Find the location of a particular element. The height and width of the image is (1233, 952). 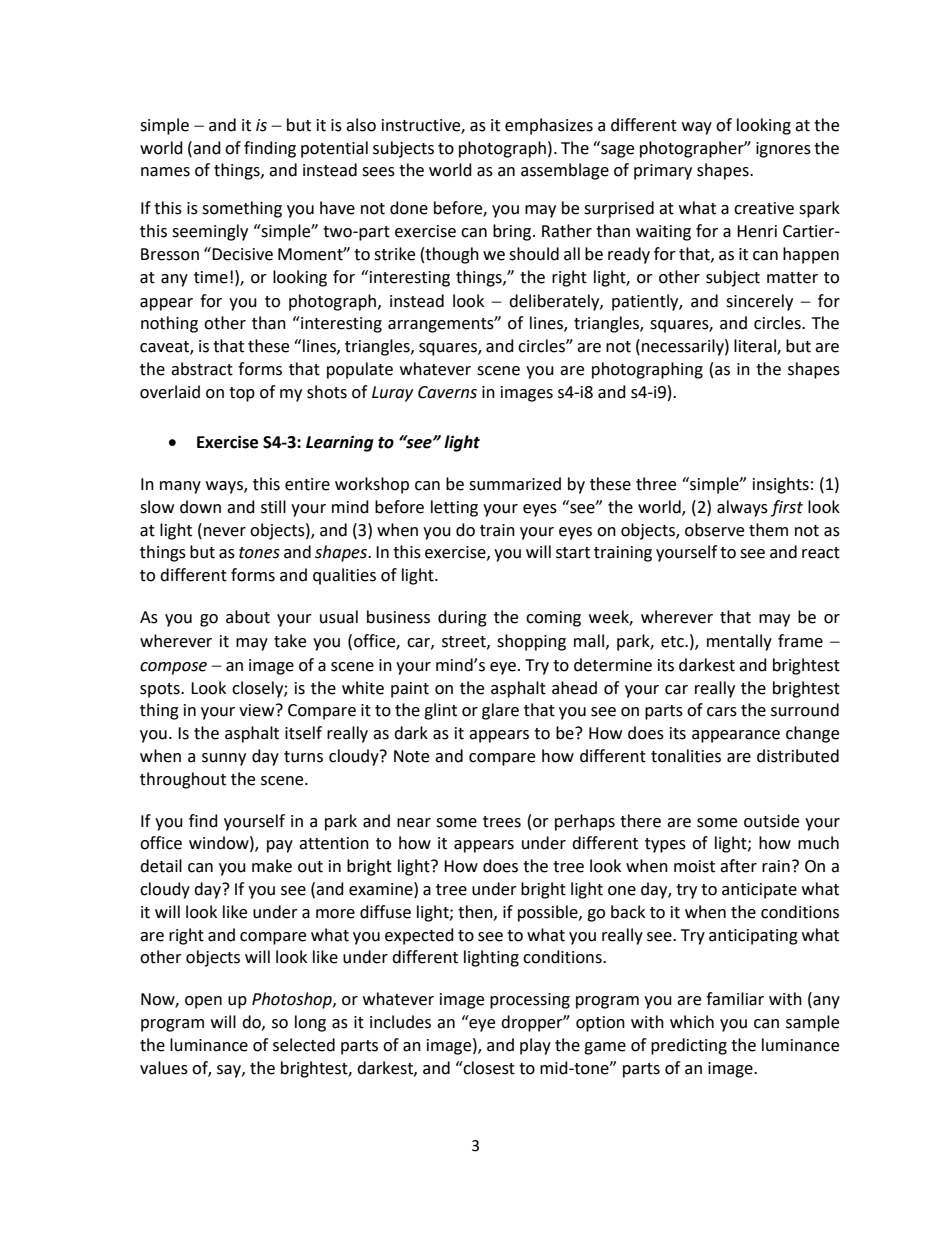

names is located at coordinates (165, 172).
